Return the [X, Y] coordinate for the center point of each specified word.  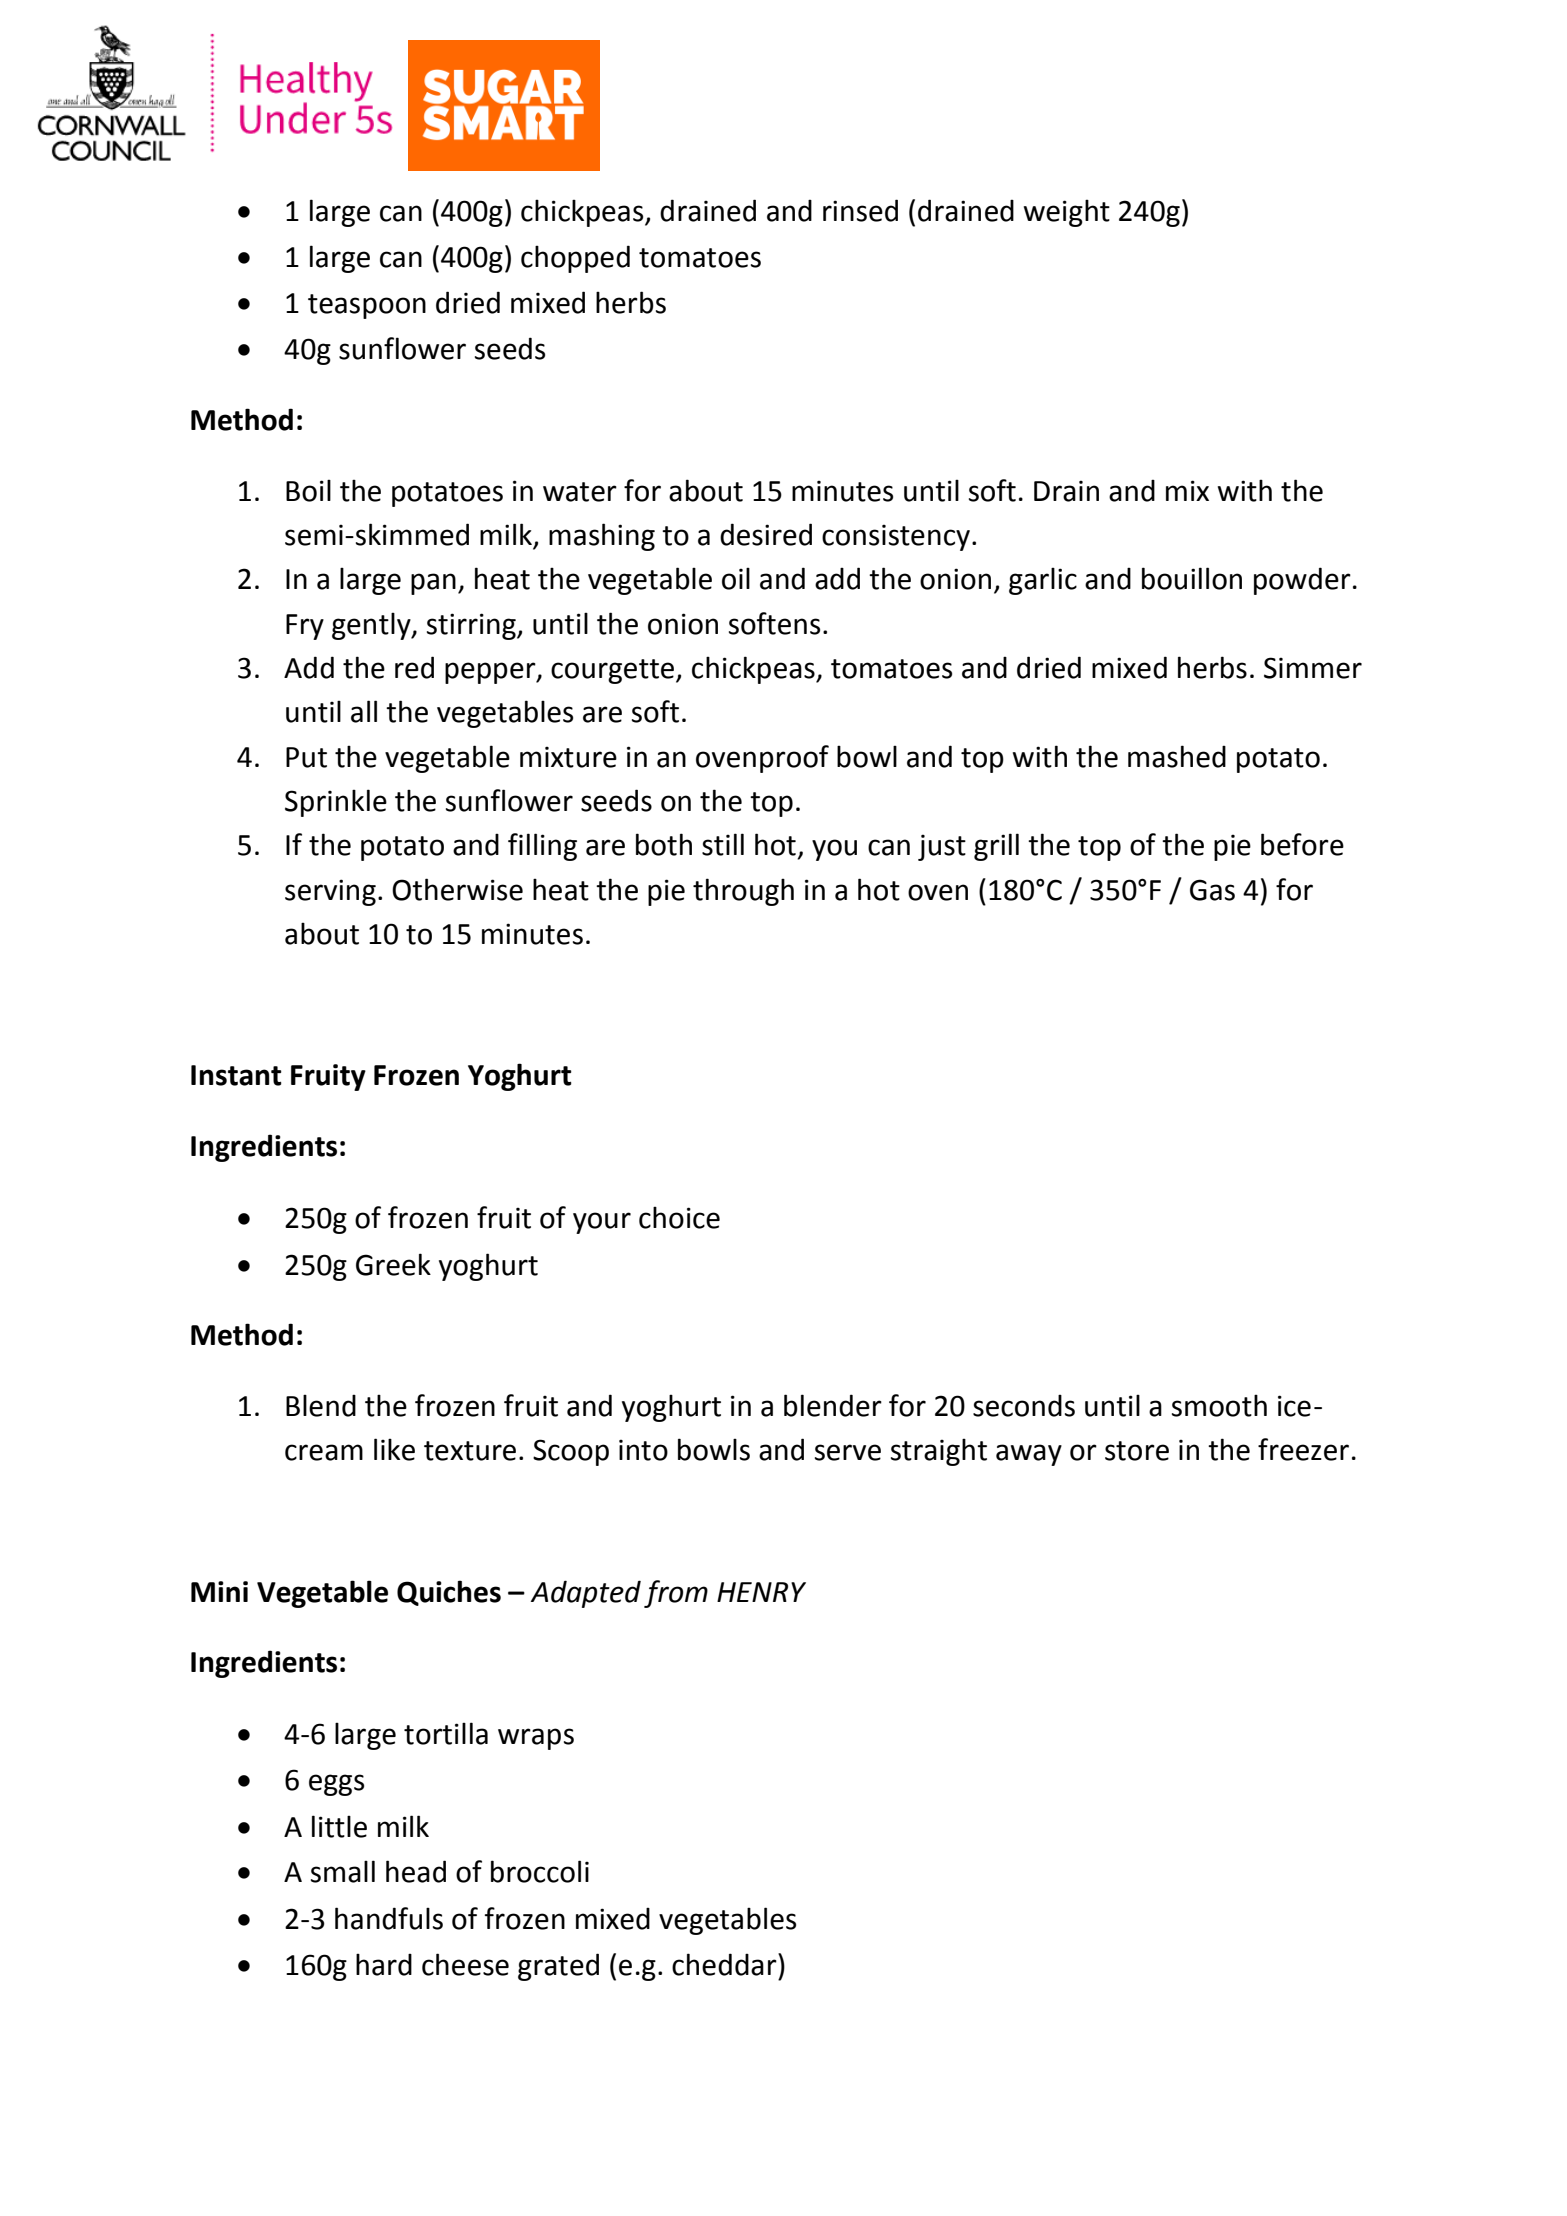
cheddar [725, 1964]
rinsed [860, 210]
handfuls [389, 1918]
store [1137, 1451]
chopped [575, 259]
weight [1067, 213]
